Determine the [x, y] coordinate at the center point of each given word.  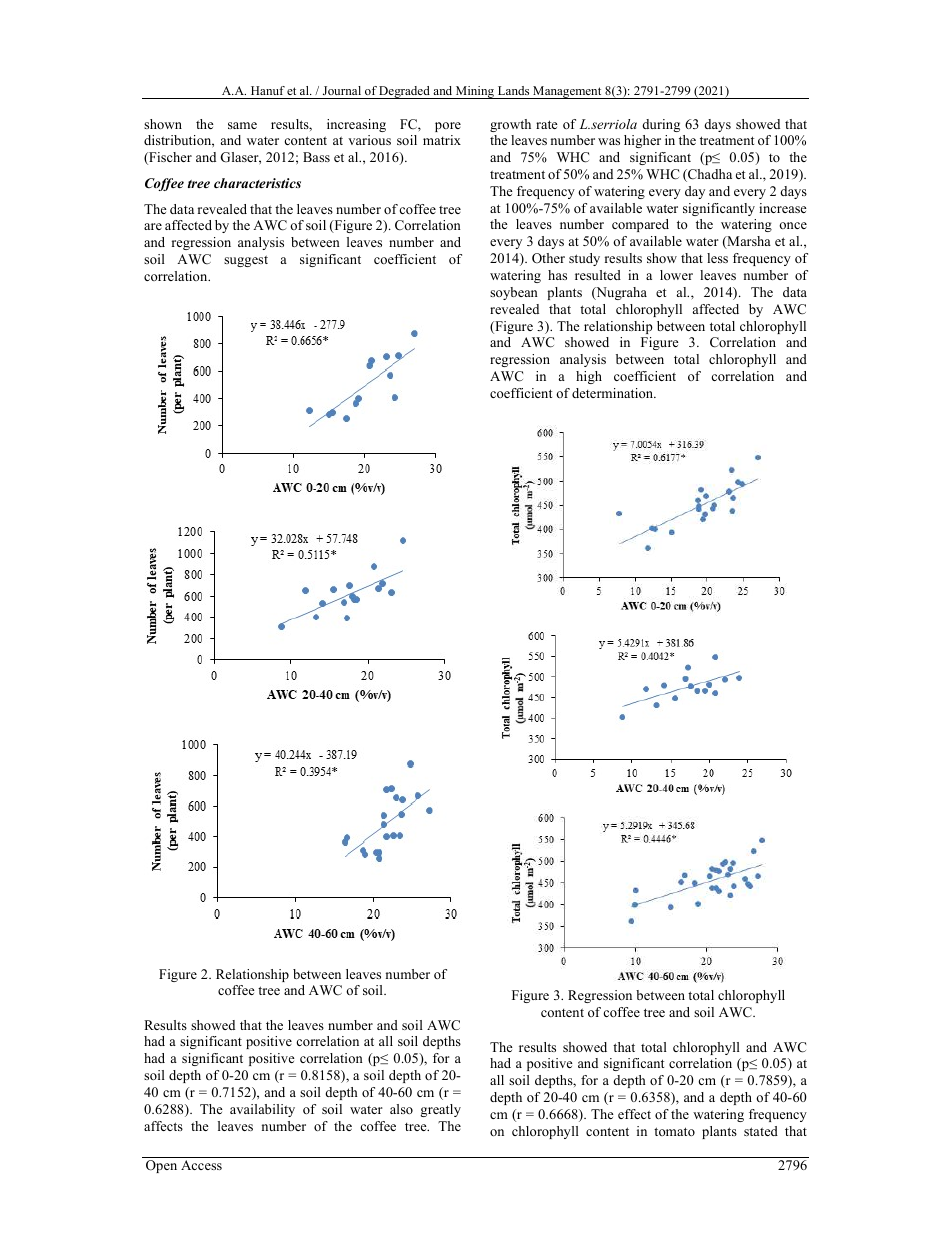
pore [448, 127]
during [661, 125]
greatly [440, 1110]
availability [262, 1110]
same [242, 125]
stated [761, 1131]
